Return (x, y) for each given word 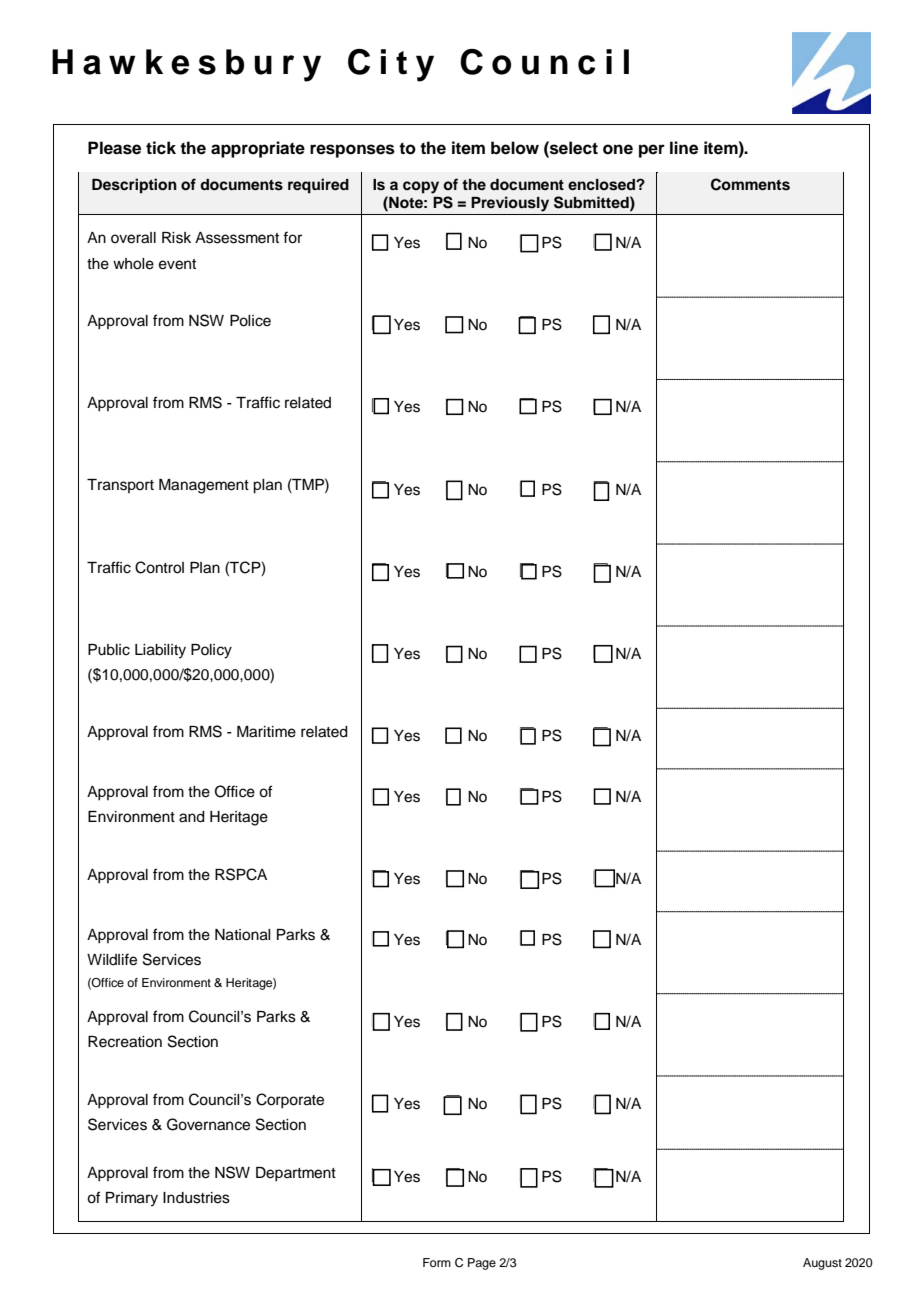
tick (161, 148)
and (192, 817)
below (515, 148)
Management (204, 486)
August (822, 1264)
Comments (750, 184)
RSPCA (241, 874)
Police (250, 321)
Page (482, 1264)
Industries (196, 1198)
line (684, 148)
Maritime (266, 732)
